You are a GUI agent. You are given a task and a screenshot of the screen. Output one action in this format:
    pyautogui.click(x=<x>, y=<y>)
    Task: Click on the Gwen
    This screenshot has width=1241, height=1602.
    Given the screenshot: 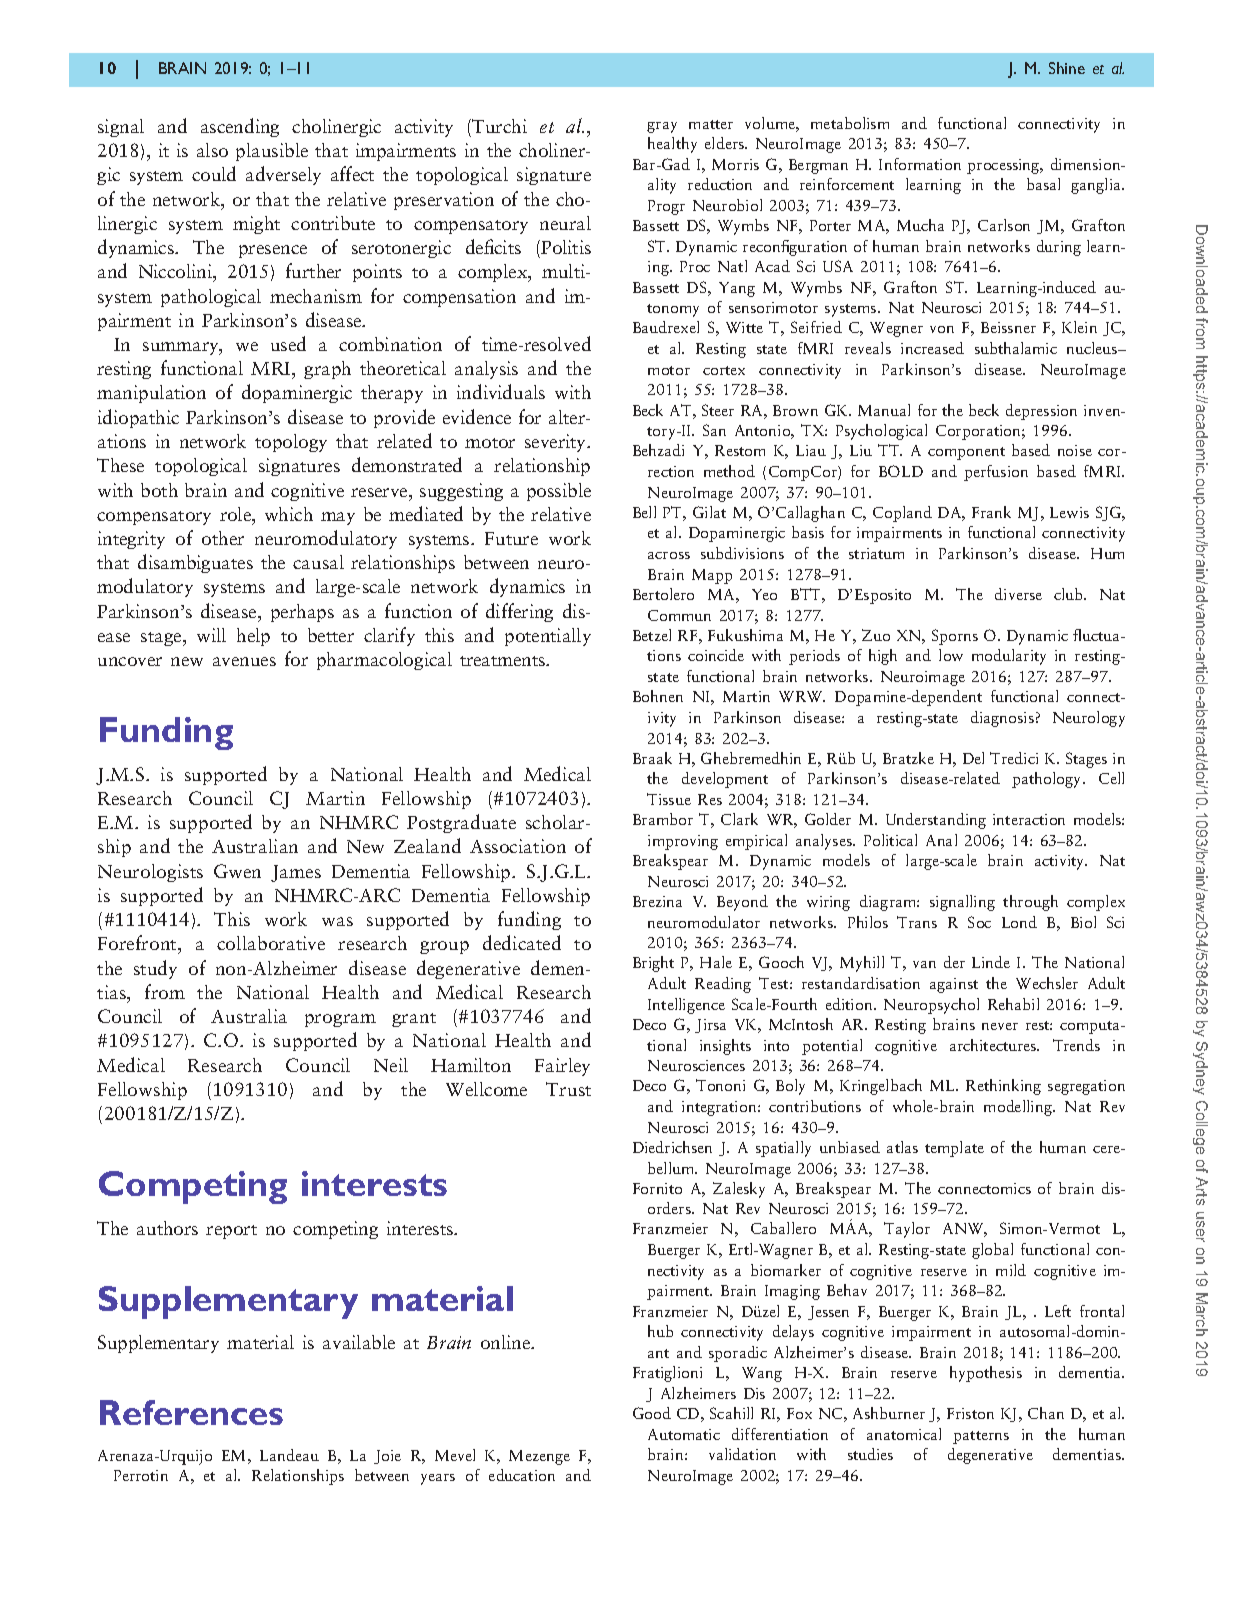 What is the action you would take?
    pyautogui.click(x=237, y=871)
